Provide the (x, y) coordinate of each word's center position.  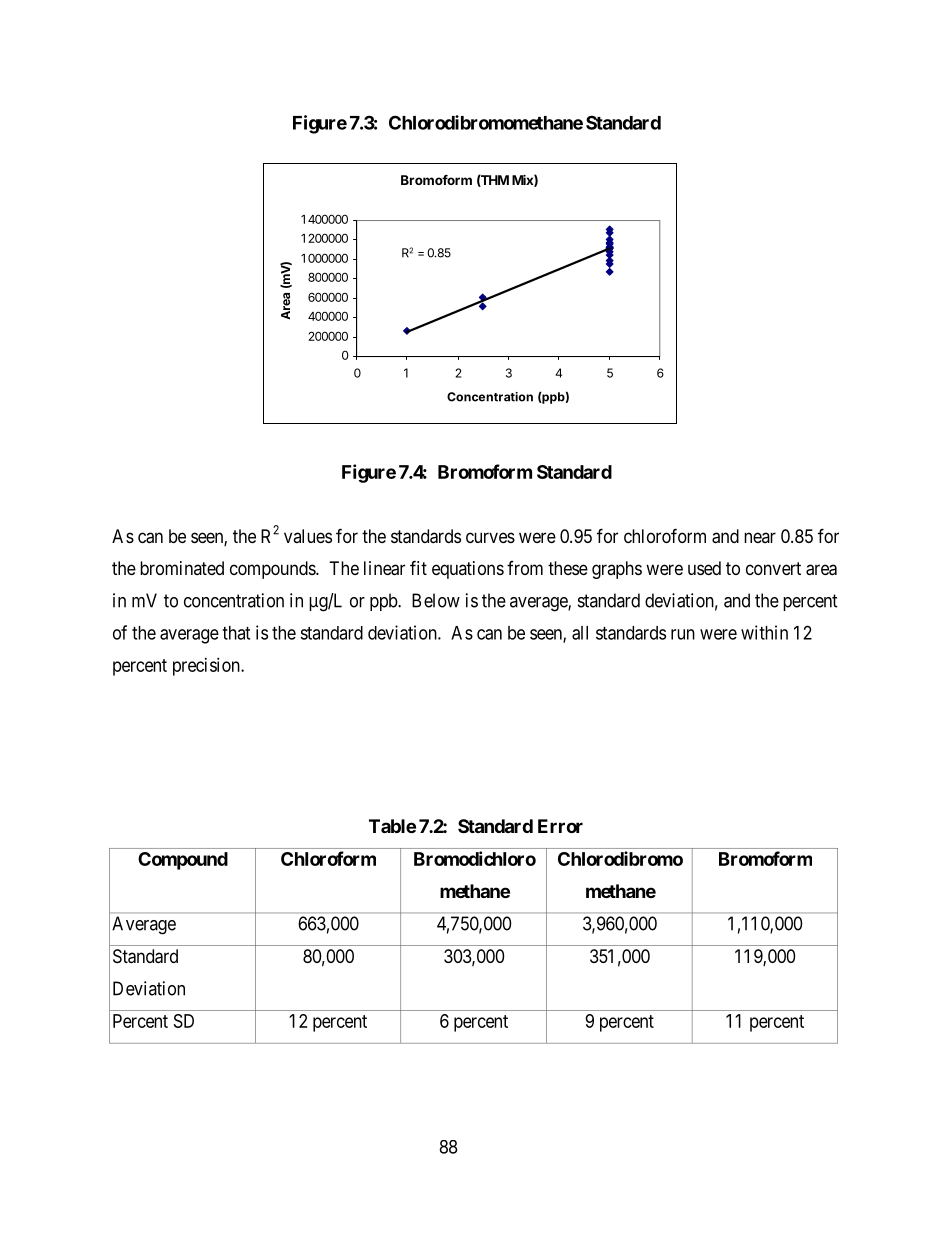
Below (436, 600)
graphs (617, 570)
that (236, 633)
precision (207, 667)
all (580, 633)
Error (560, 826)
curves (490, 537)
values (308, 536)
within (764, 632)
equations (468, 570)
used (704, 568)
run (683, 634)
